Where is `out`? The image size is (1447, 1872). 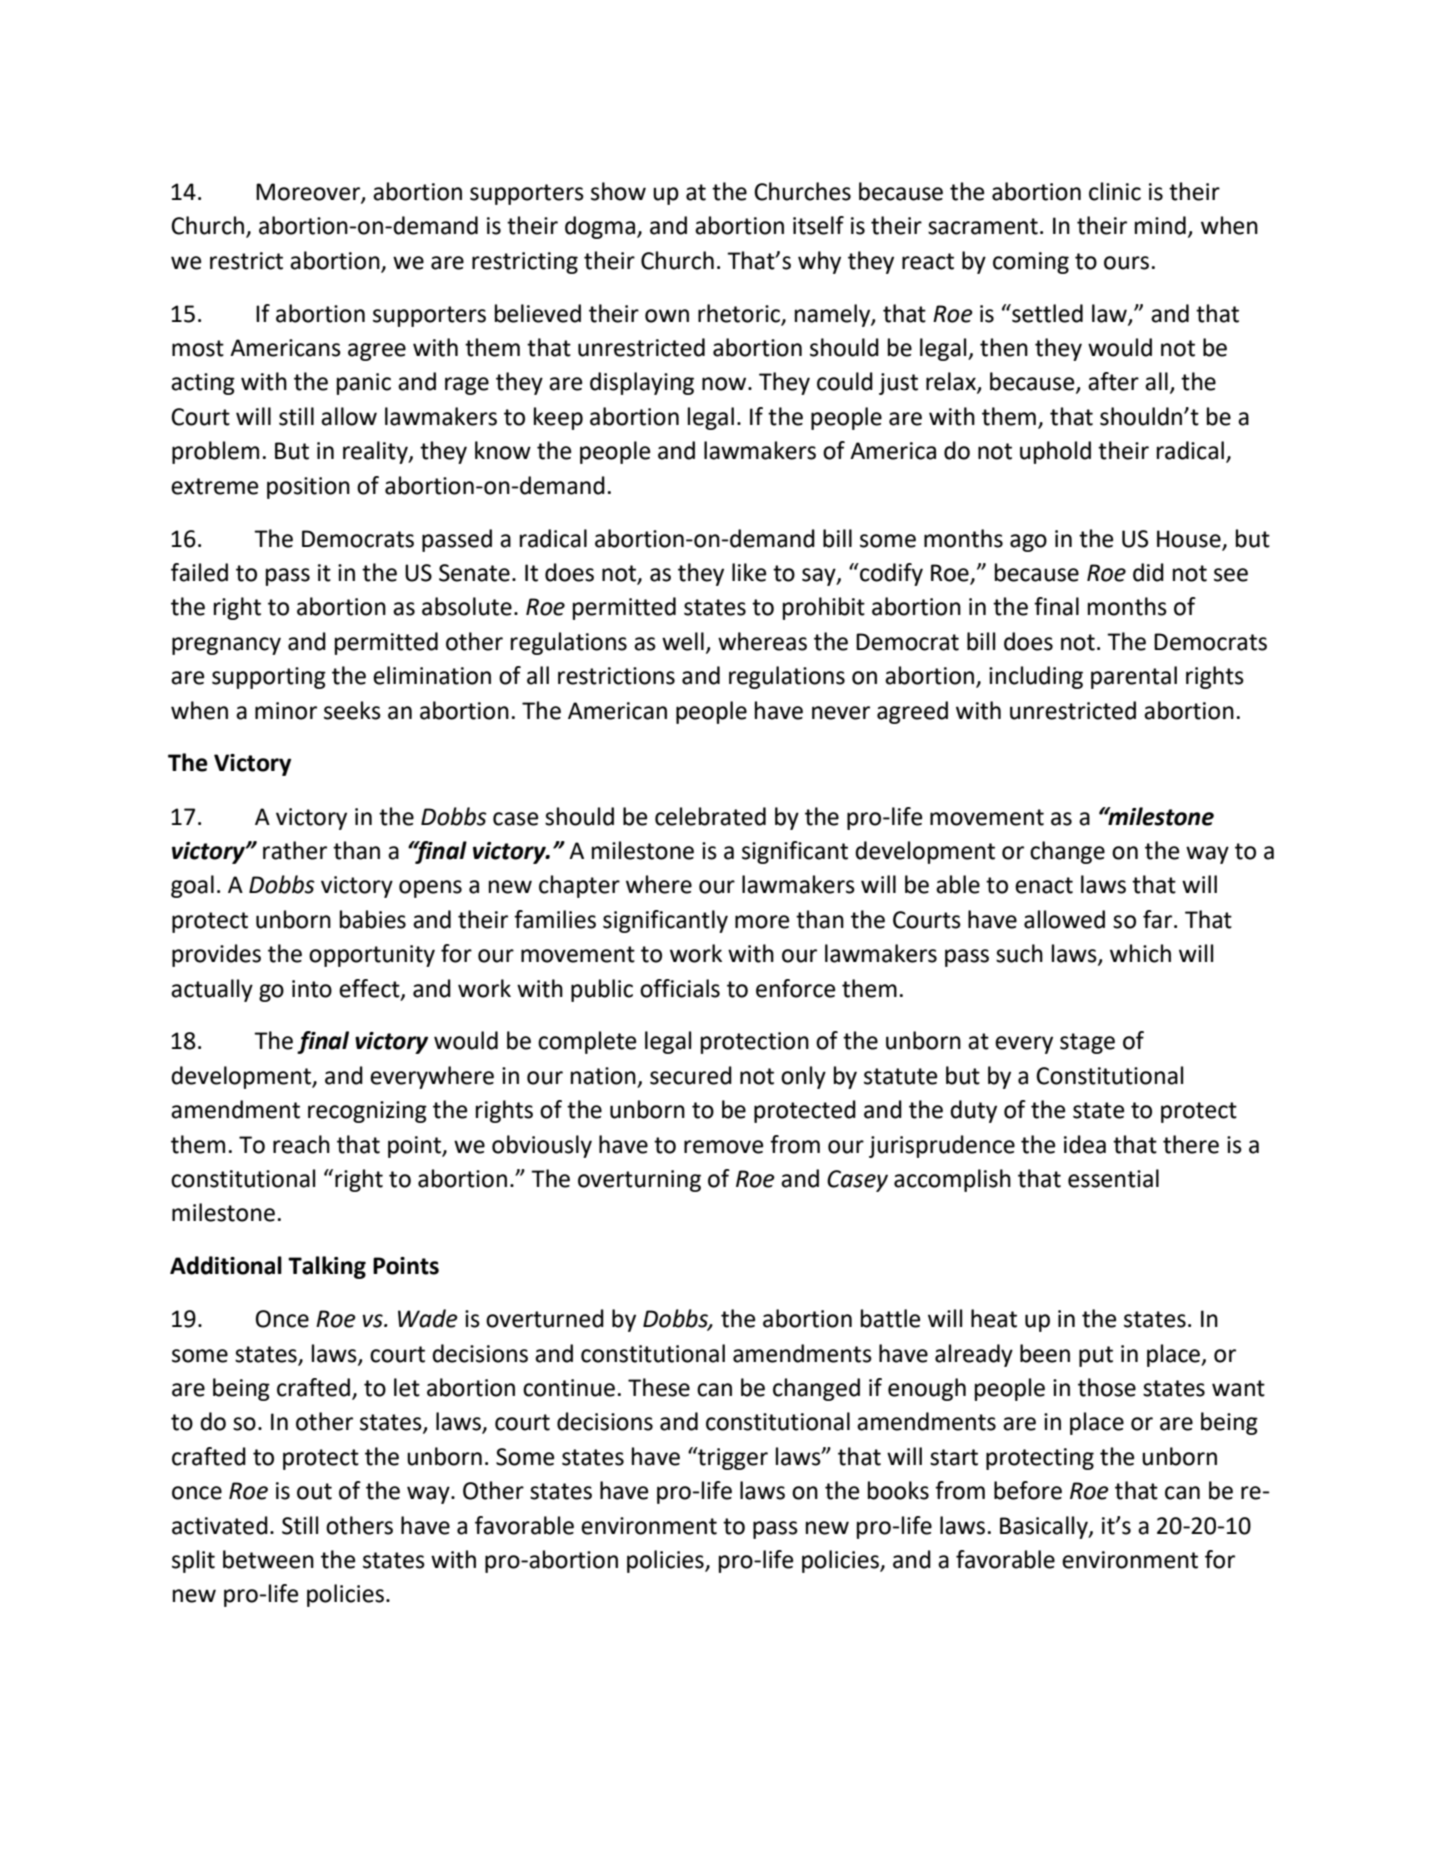
out is located at coordinates (314, 1491).
